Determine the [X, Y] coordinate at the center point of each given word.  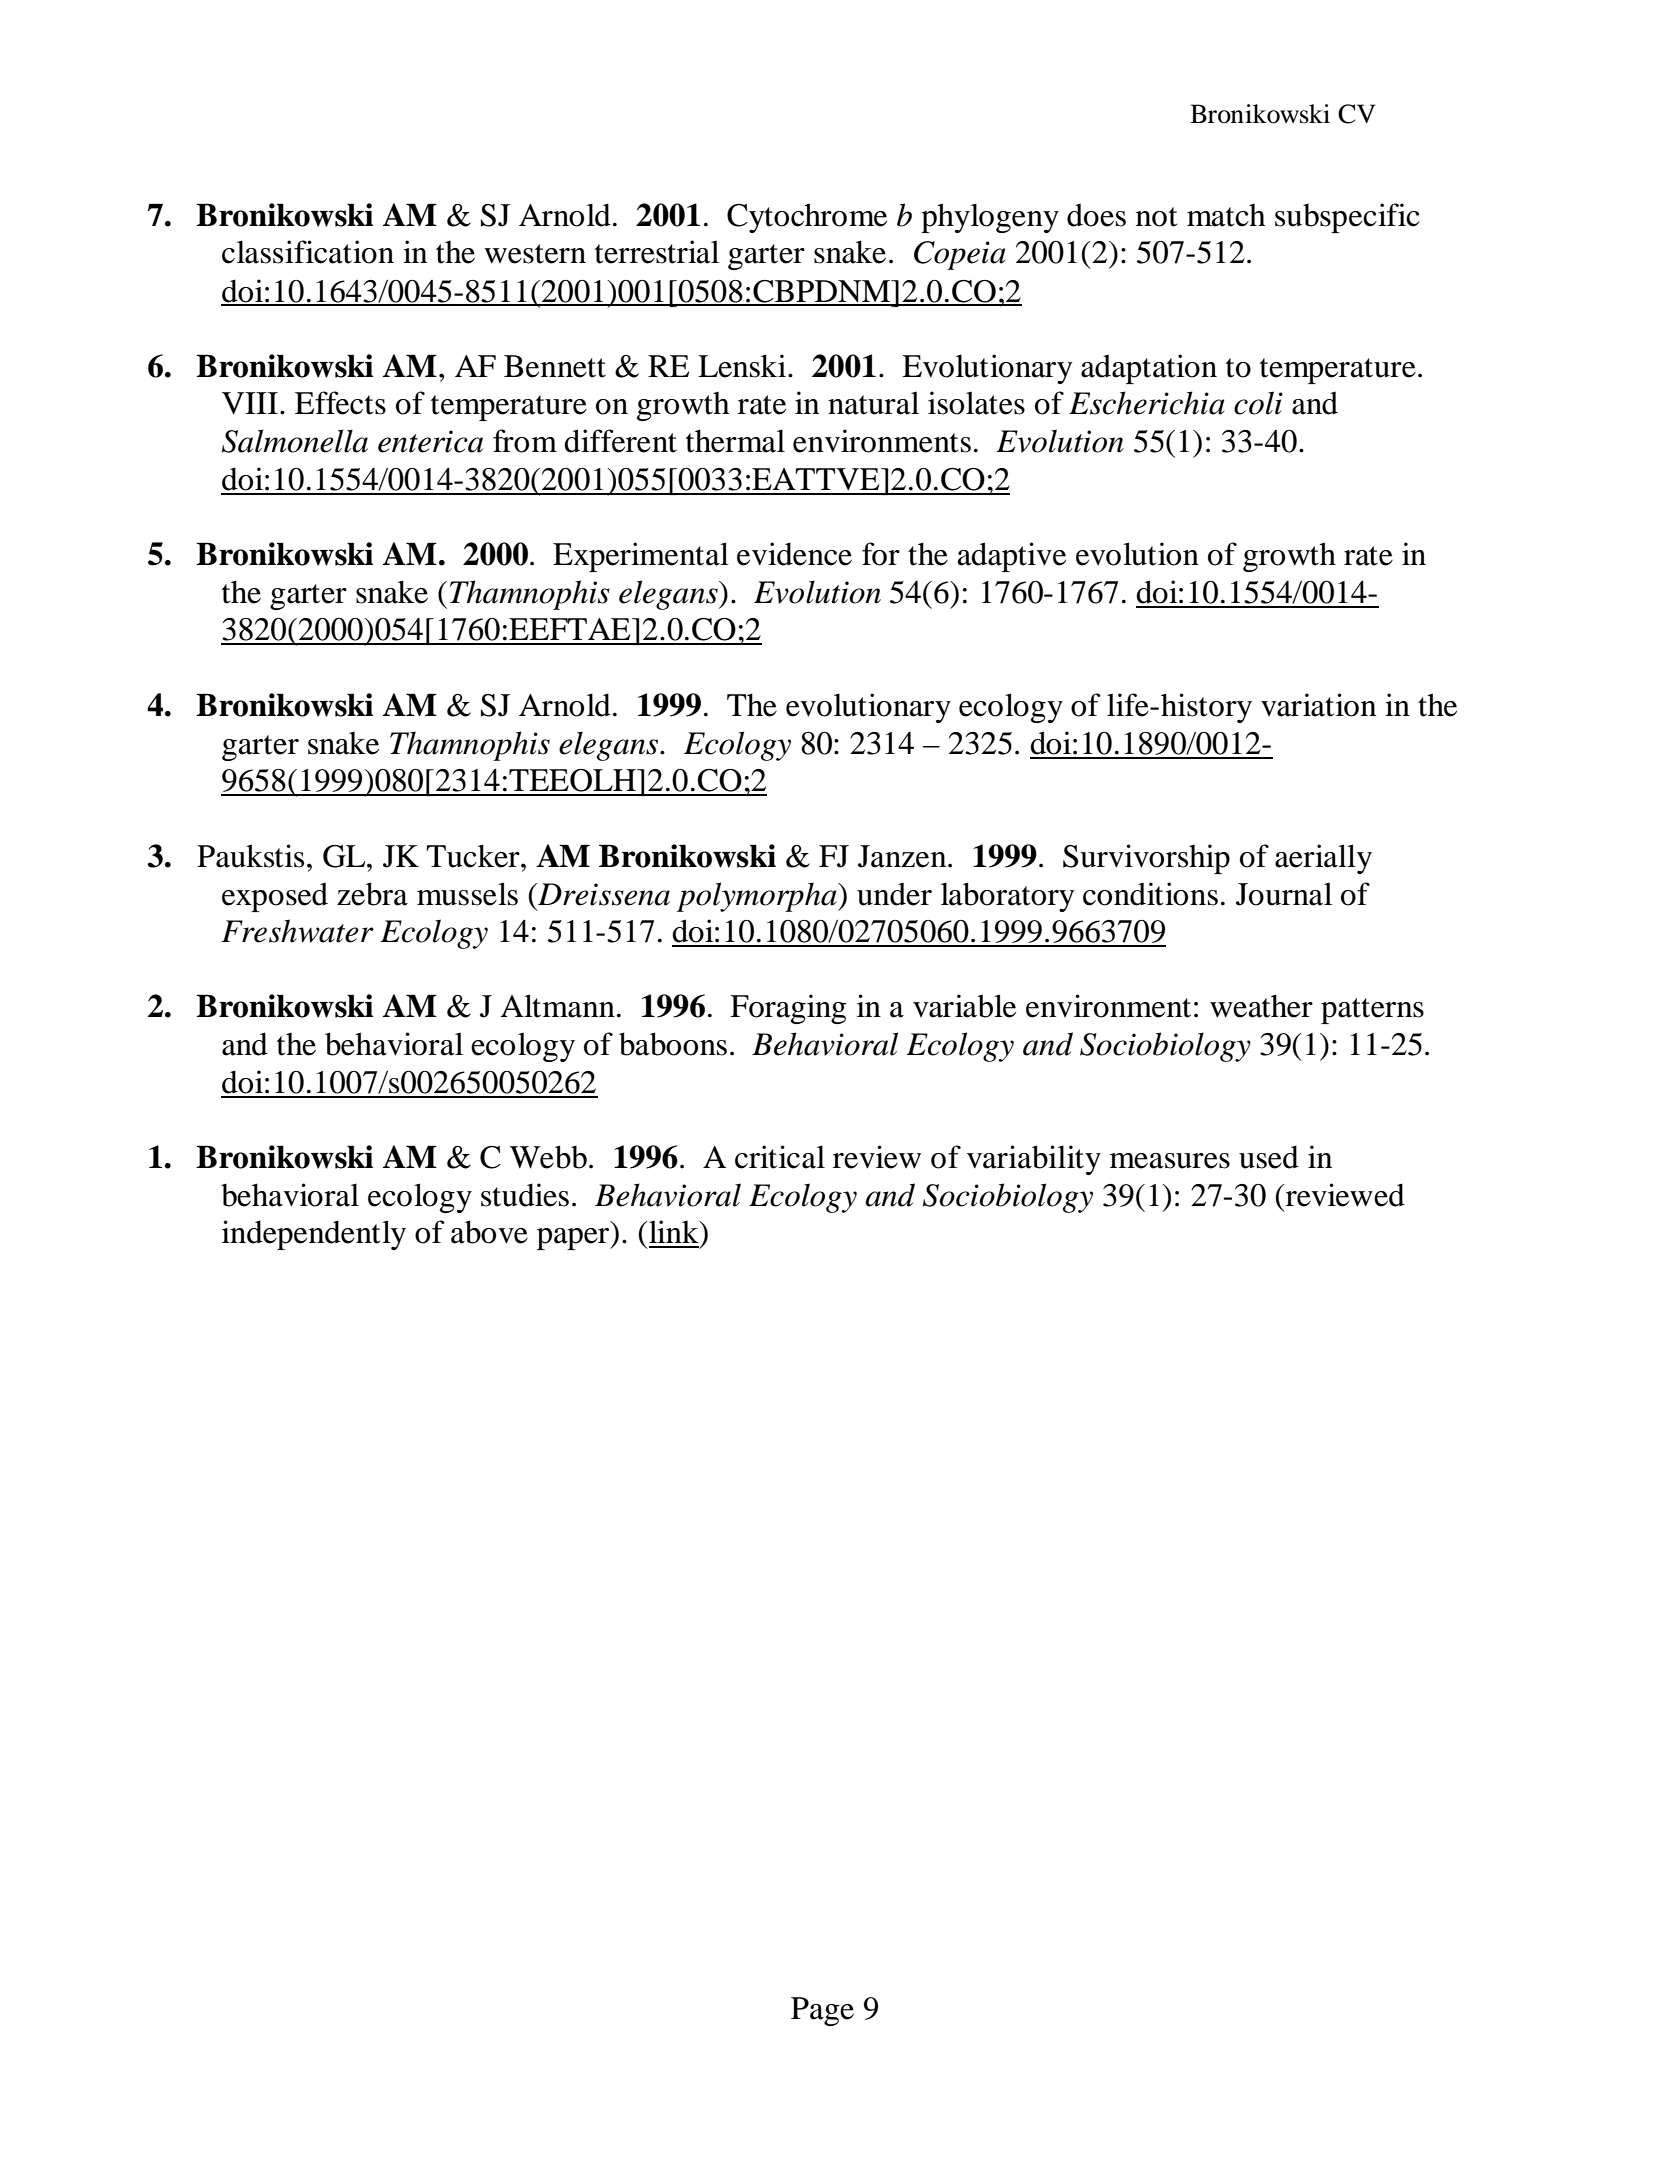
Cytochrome [807, 218]
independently [314, 1235]
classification [308, 252]
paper [574, 1239]
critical [780, 1157]
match [1226, 215]
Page [822, 2011]
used [1269, 1157]
